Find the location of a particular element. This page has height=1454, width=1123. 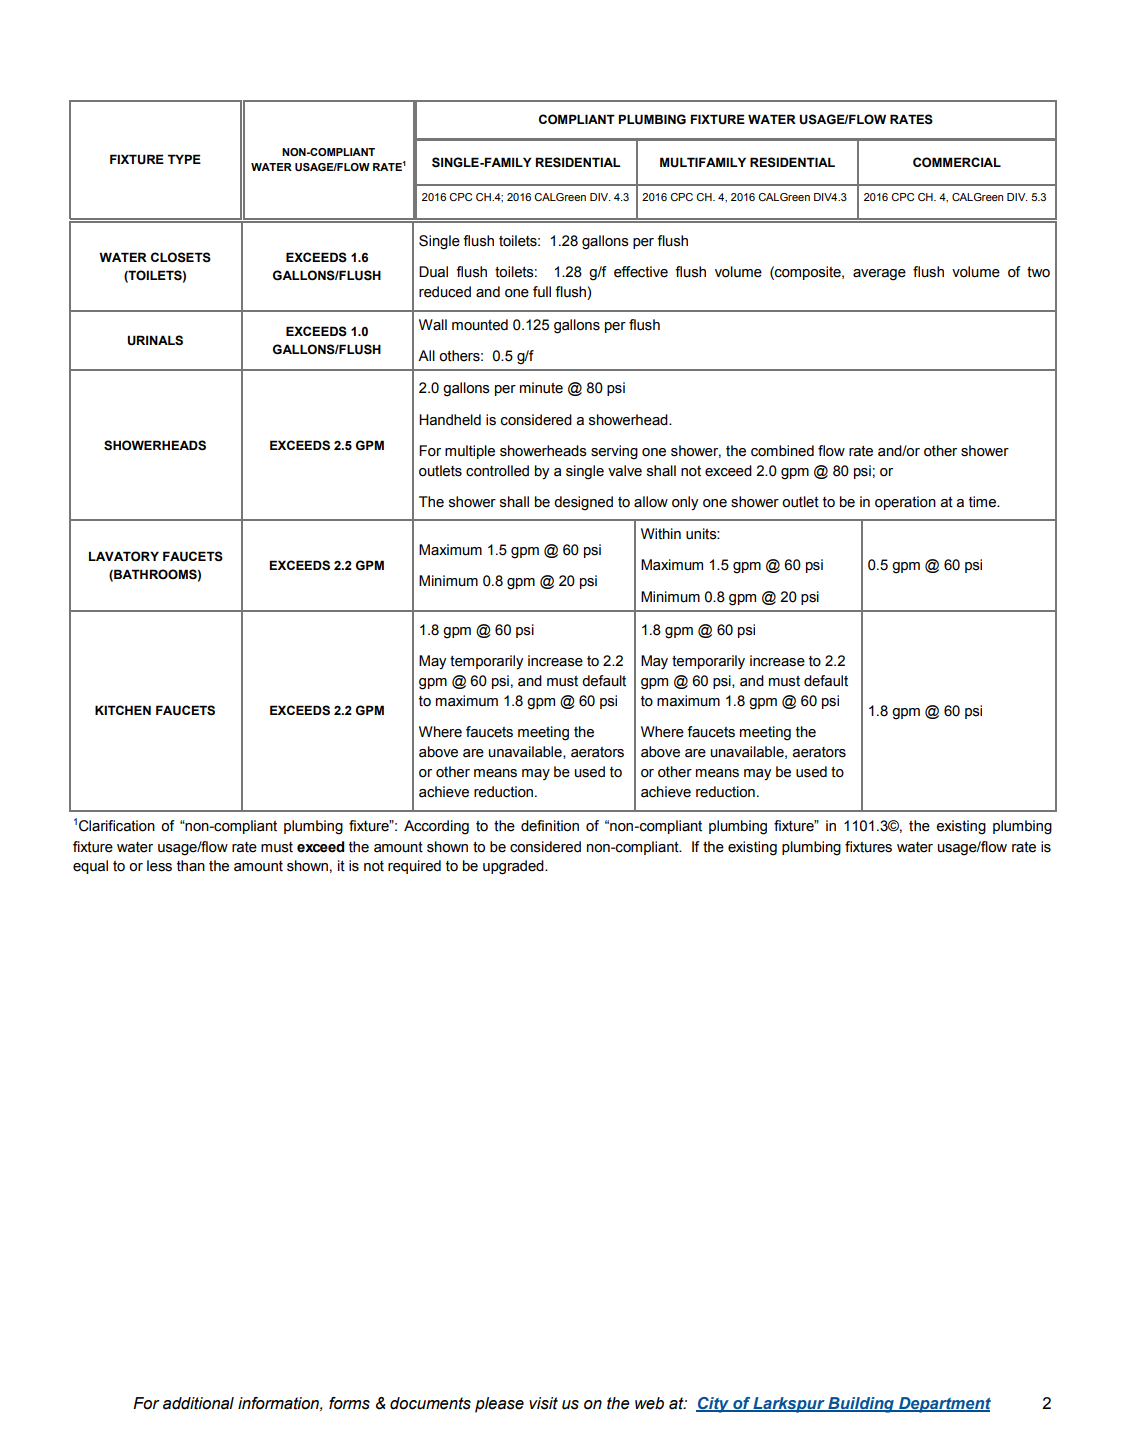

operation is located at coordinates (905, 503).
